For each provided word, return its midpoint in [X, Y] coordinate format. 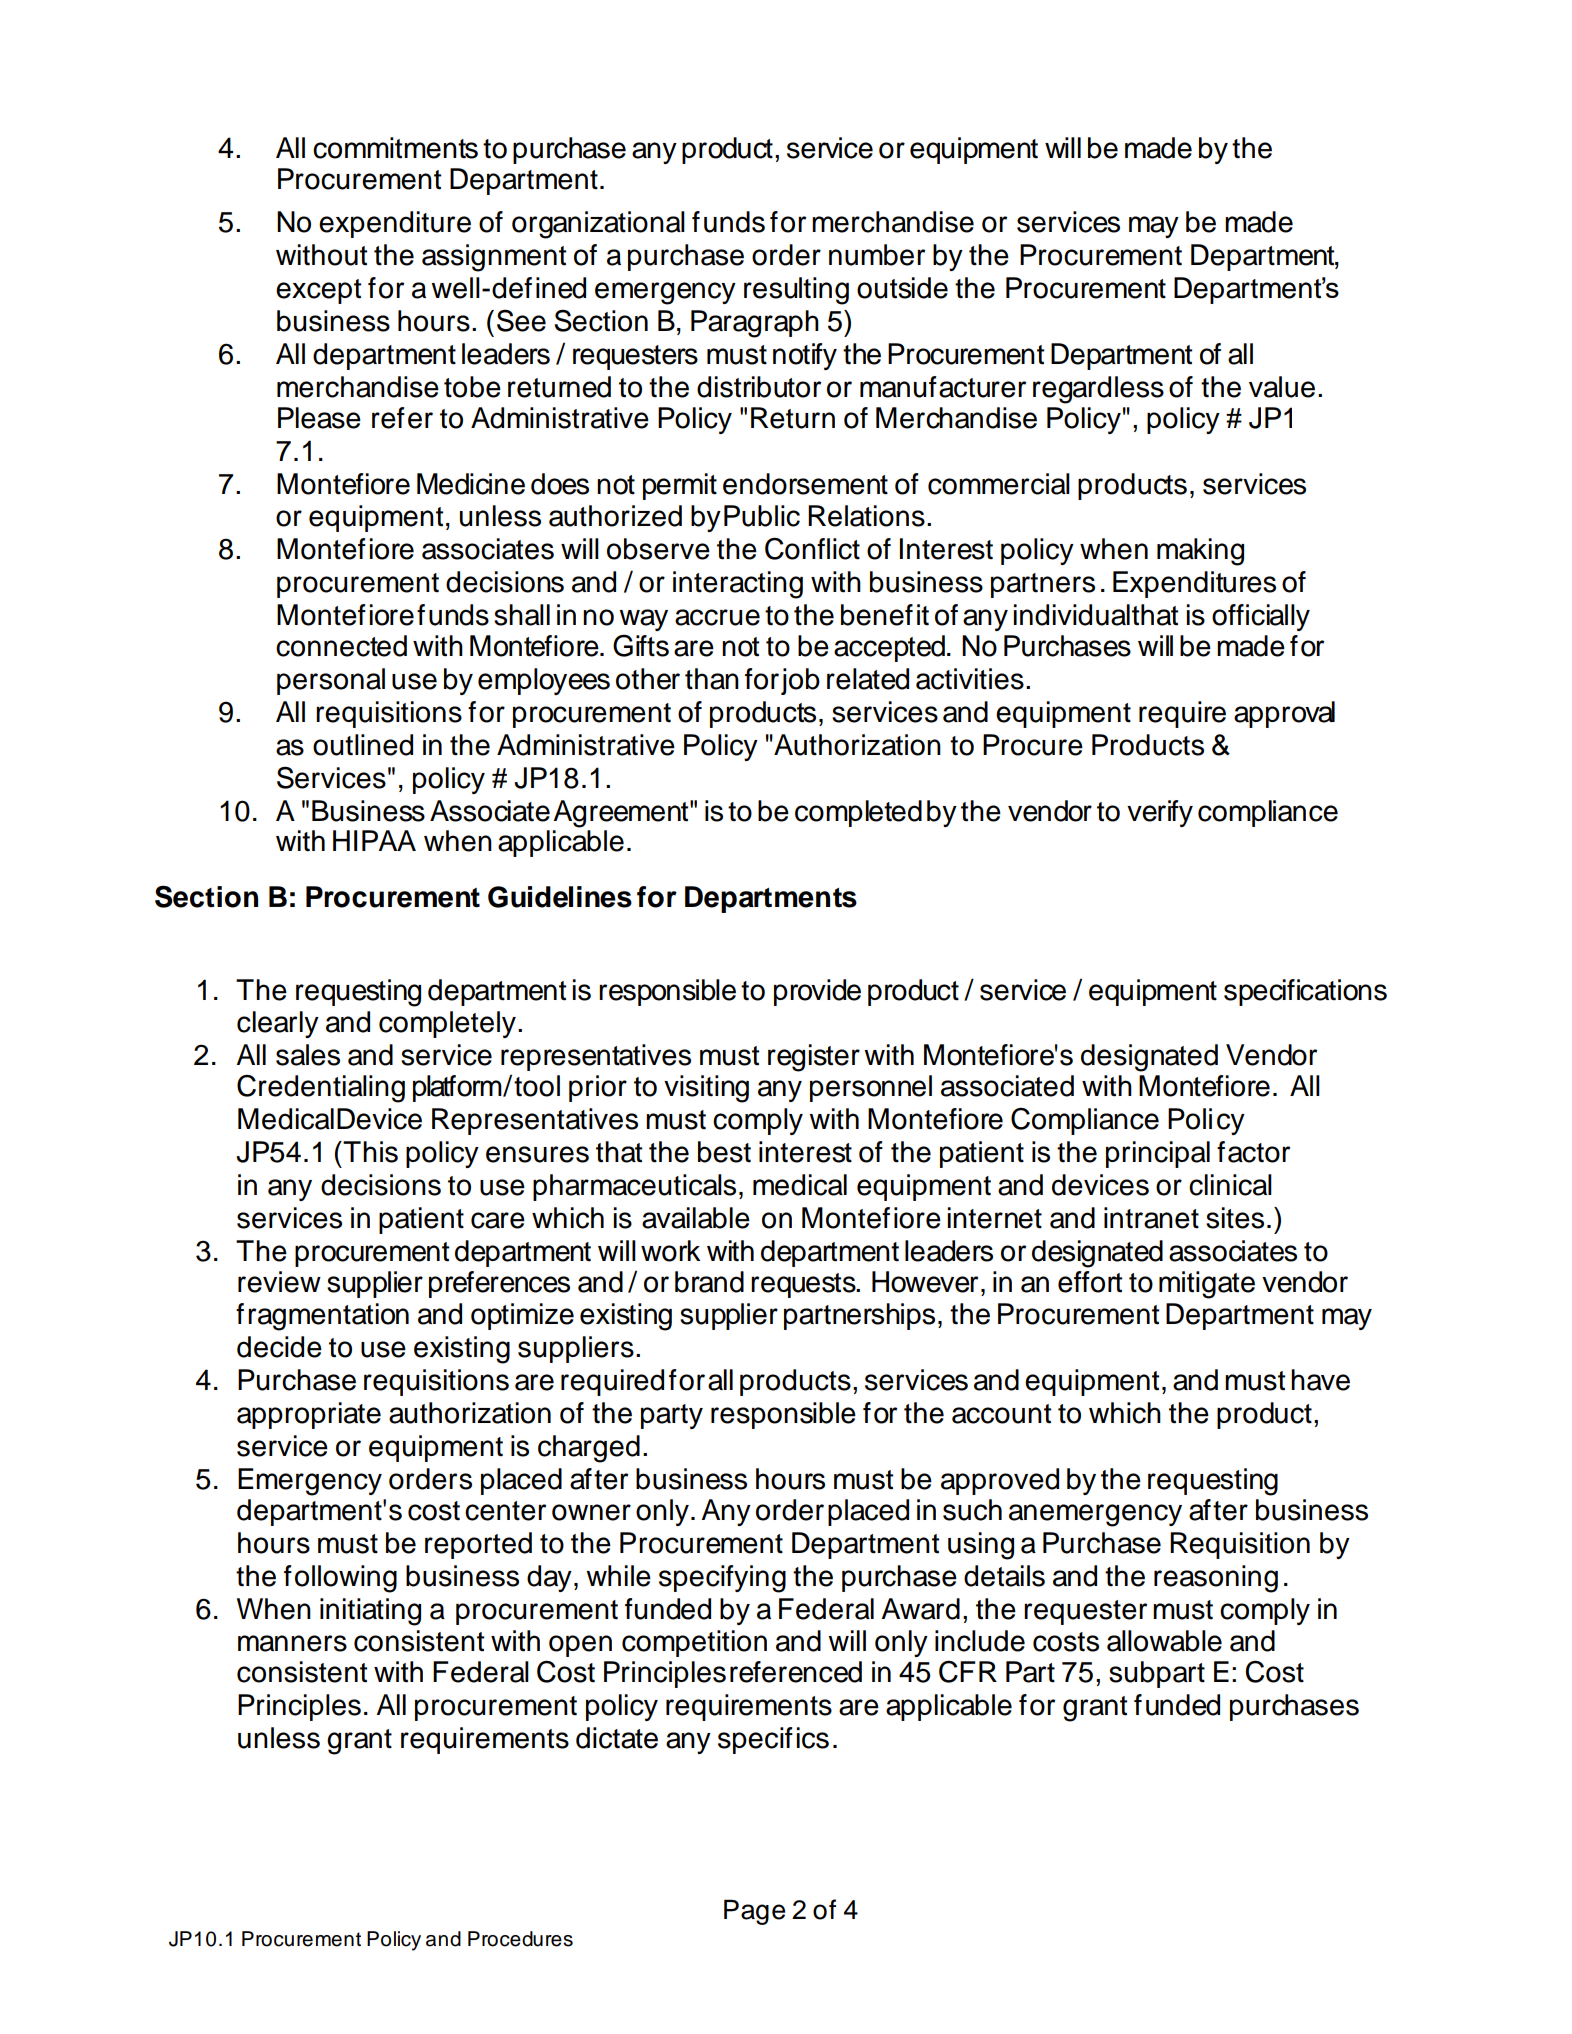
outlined [363, 745]
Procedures [520, 1939]
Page [754, 1912]
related [868, 679]
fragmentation [322, 1317]
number [877, 255]
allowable [1164, 1641]
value [1282, 387]
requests [804, 1285]
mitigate [1207, 1285]
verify [1160, 813]
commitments [395, 148]
